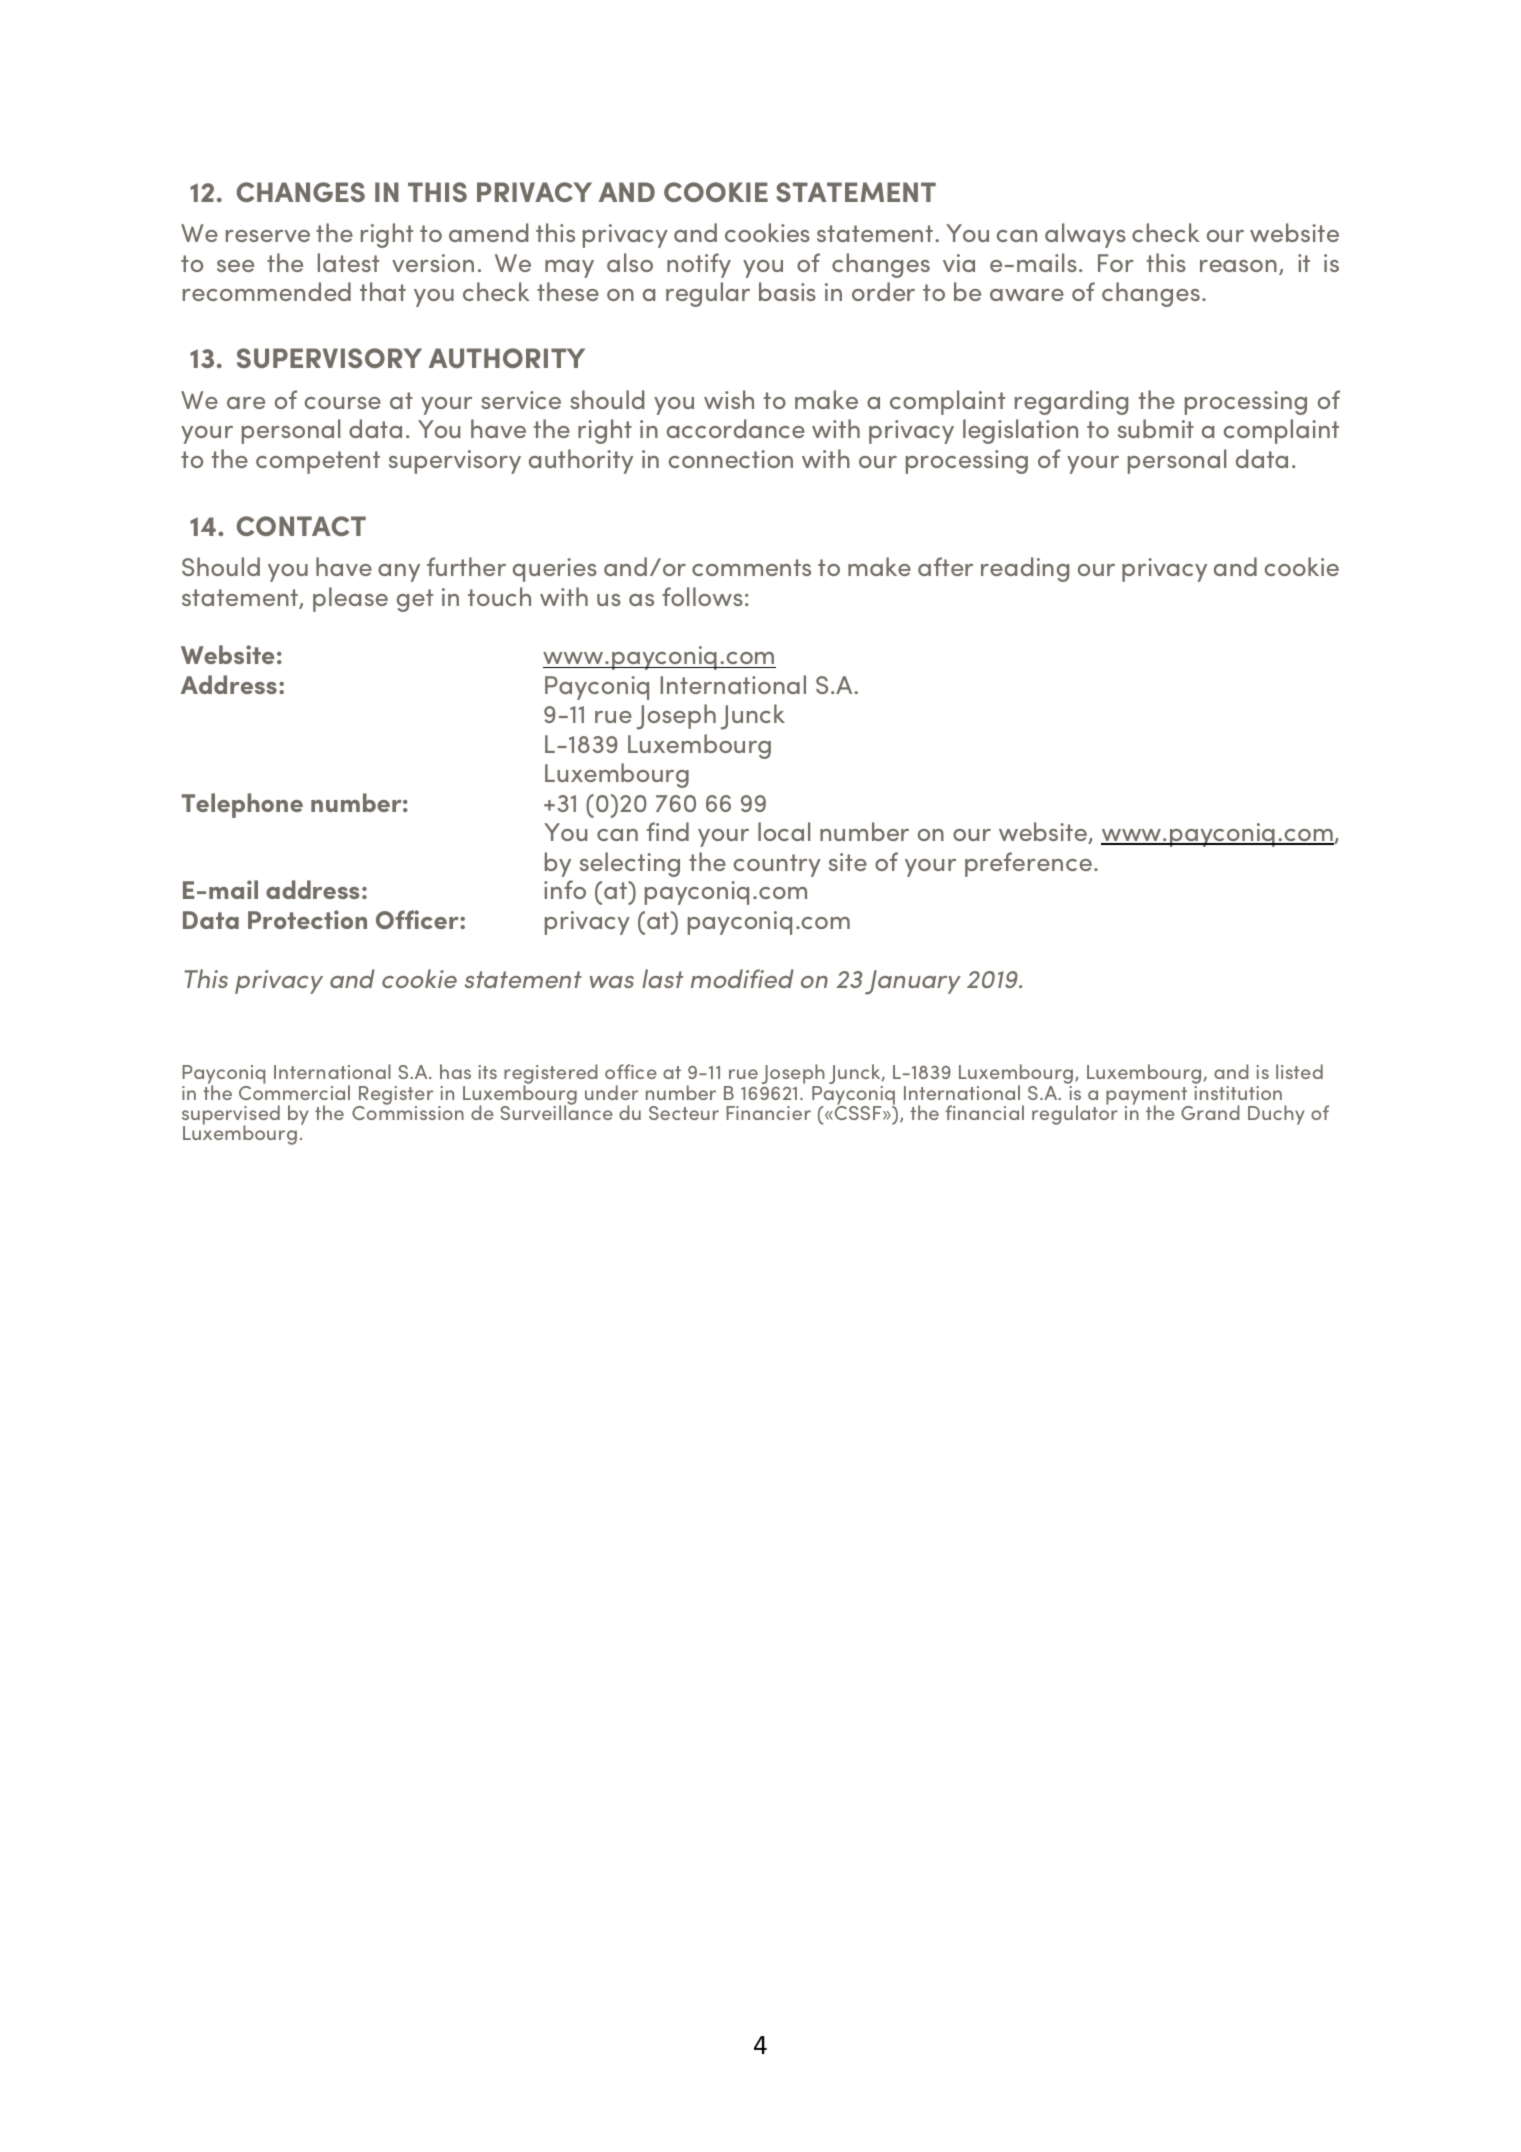  Describe the element at coordinates (242, 805) in the page. I see `Telephone` at that location.
